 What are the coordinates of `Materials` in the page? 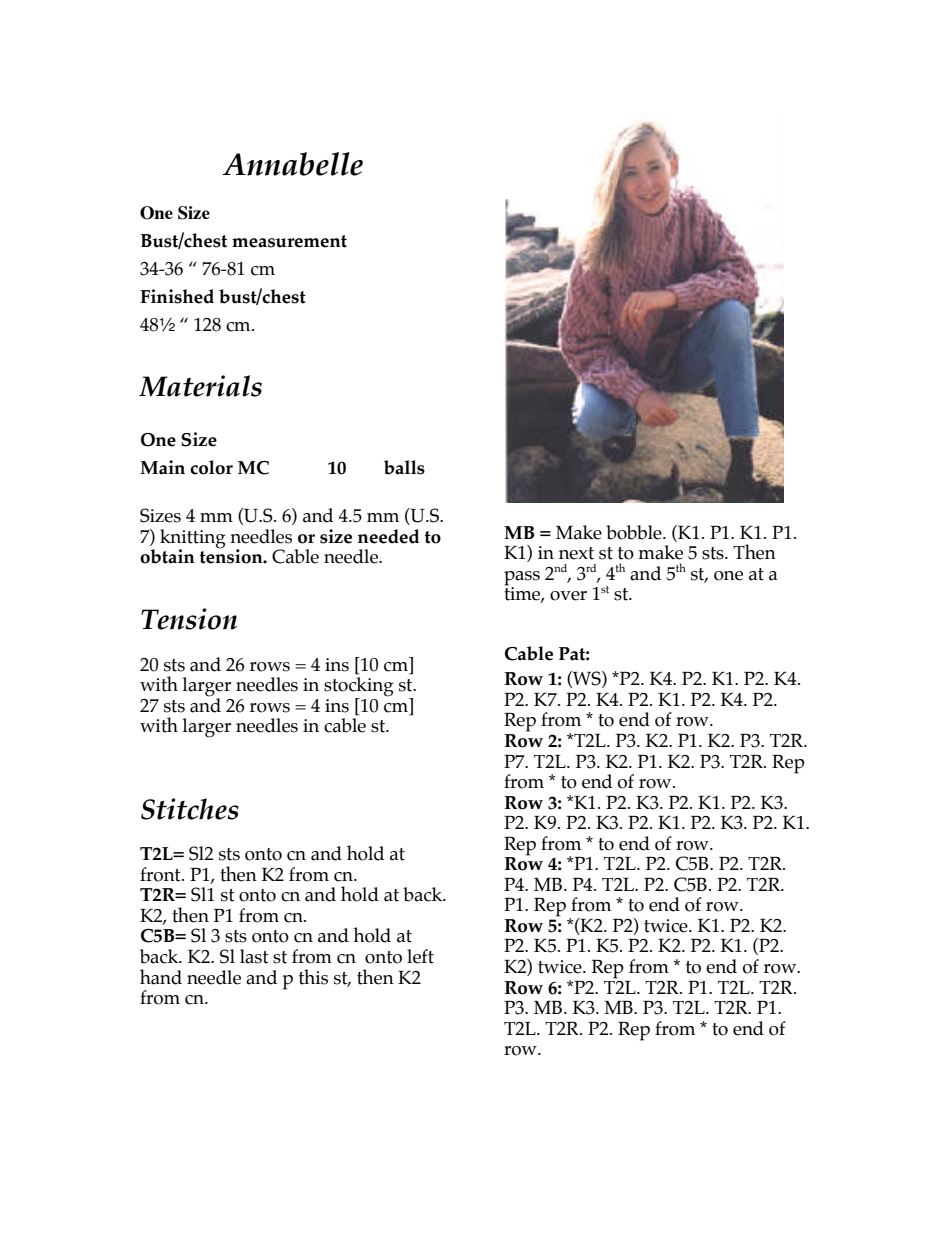 It's located at (200, 386).
